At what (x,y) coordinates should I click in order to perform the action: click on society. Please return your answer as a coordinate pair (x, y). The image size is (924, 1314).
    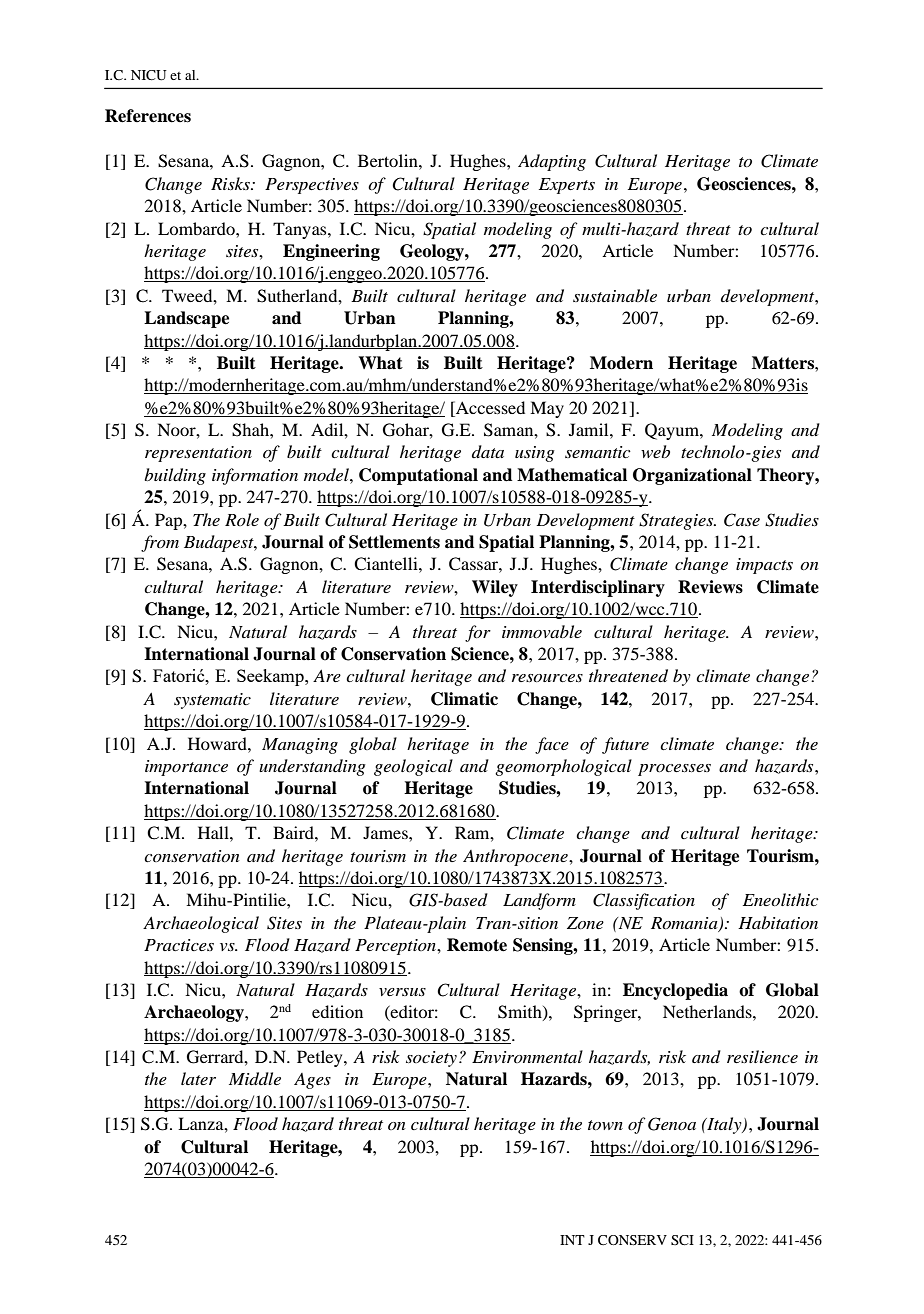
    Looking at the image, I should click on (431, 1059).
